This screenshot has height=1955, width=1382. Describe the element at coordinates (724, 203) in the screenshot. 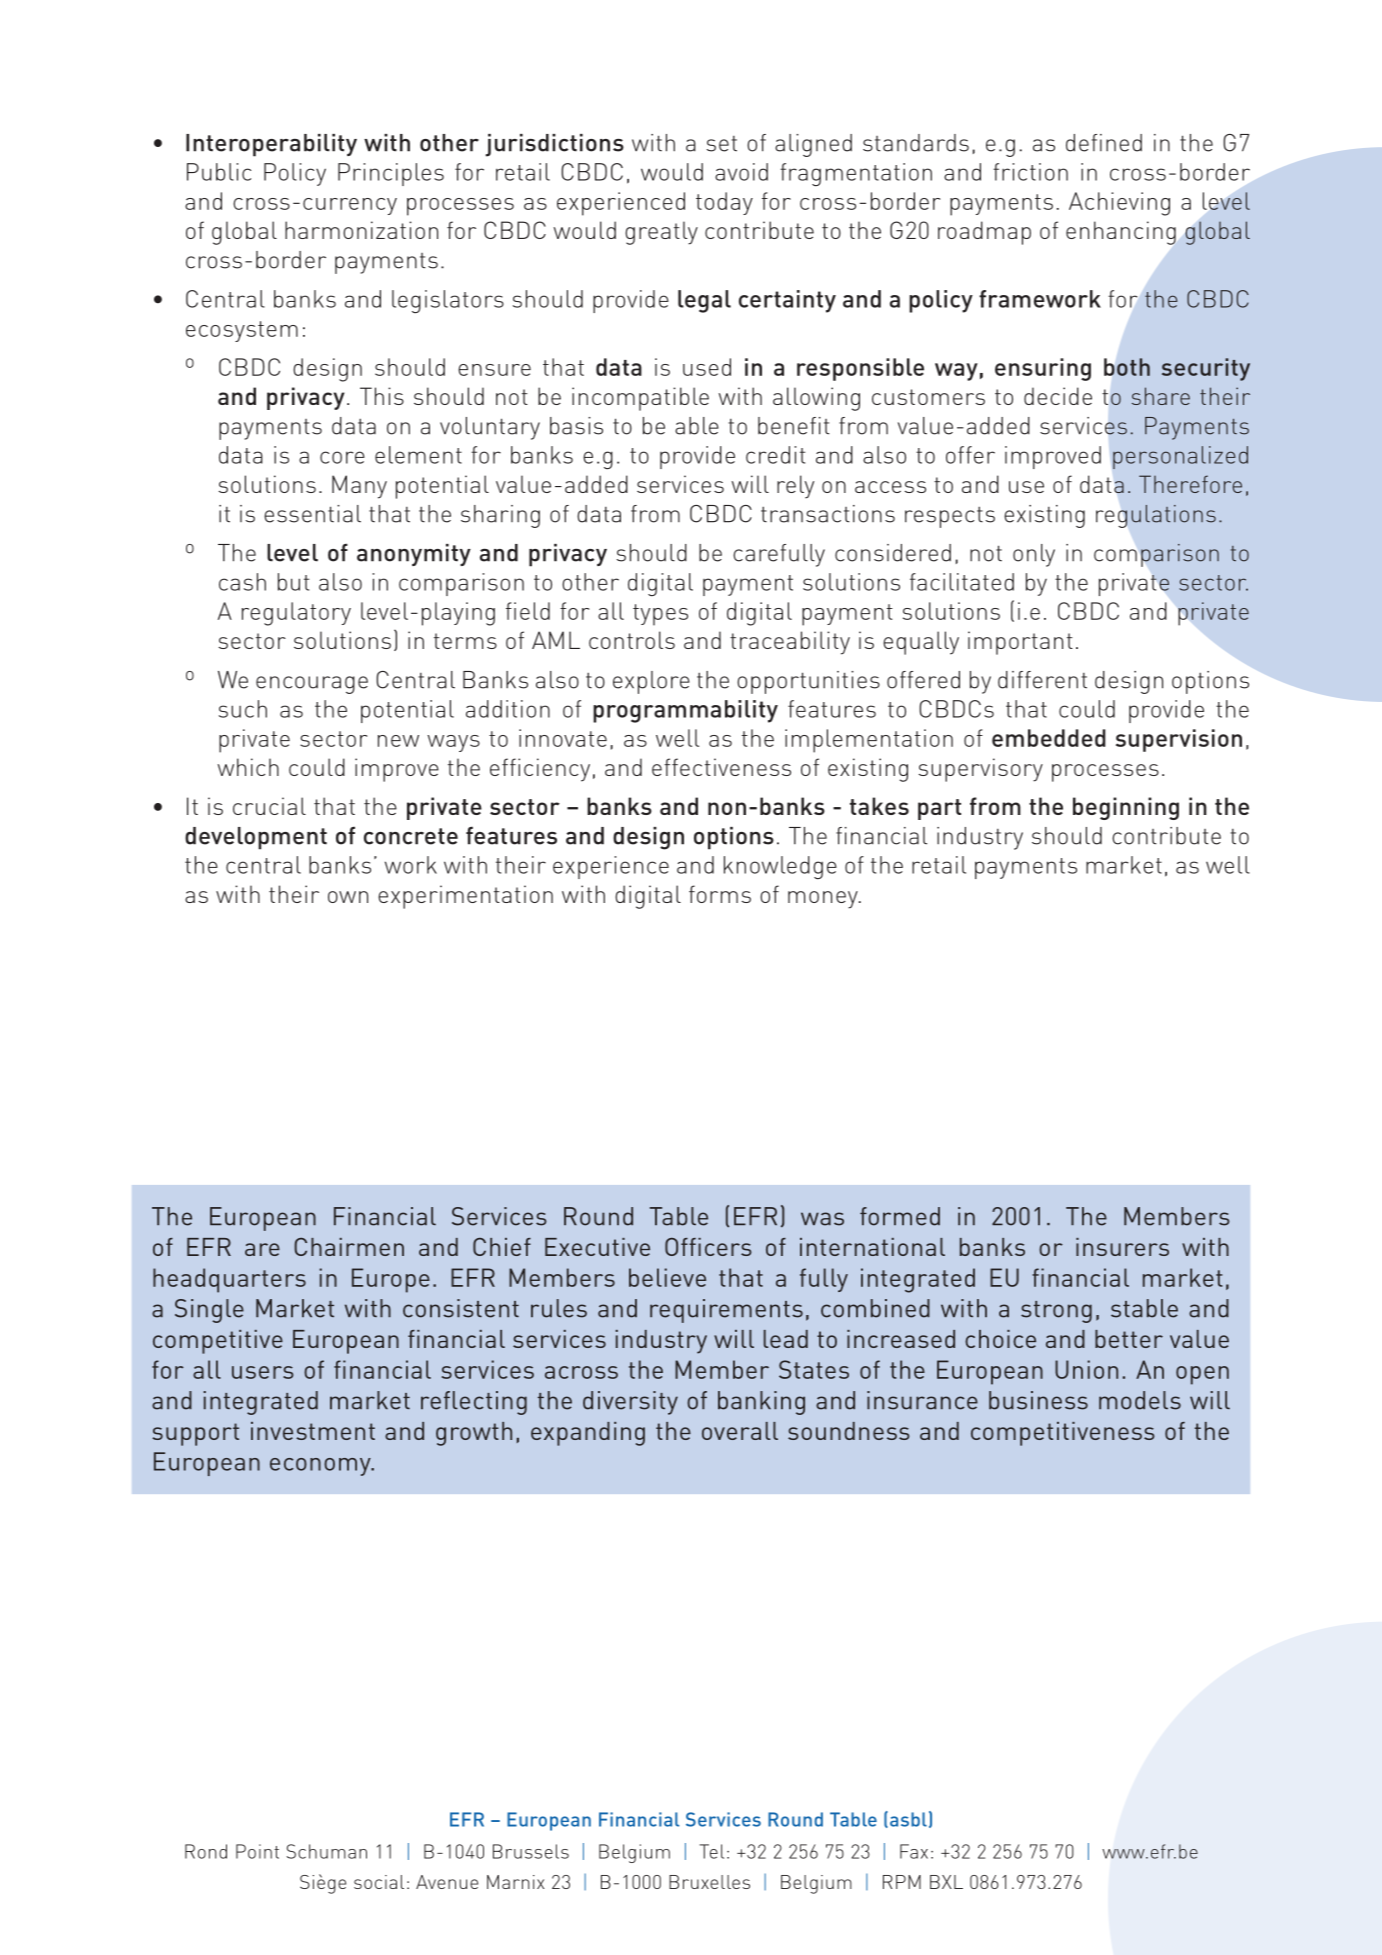

I see `today` at that location.
